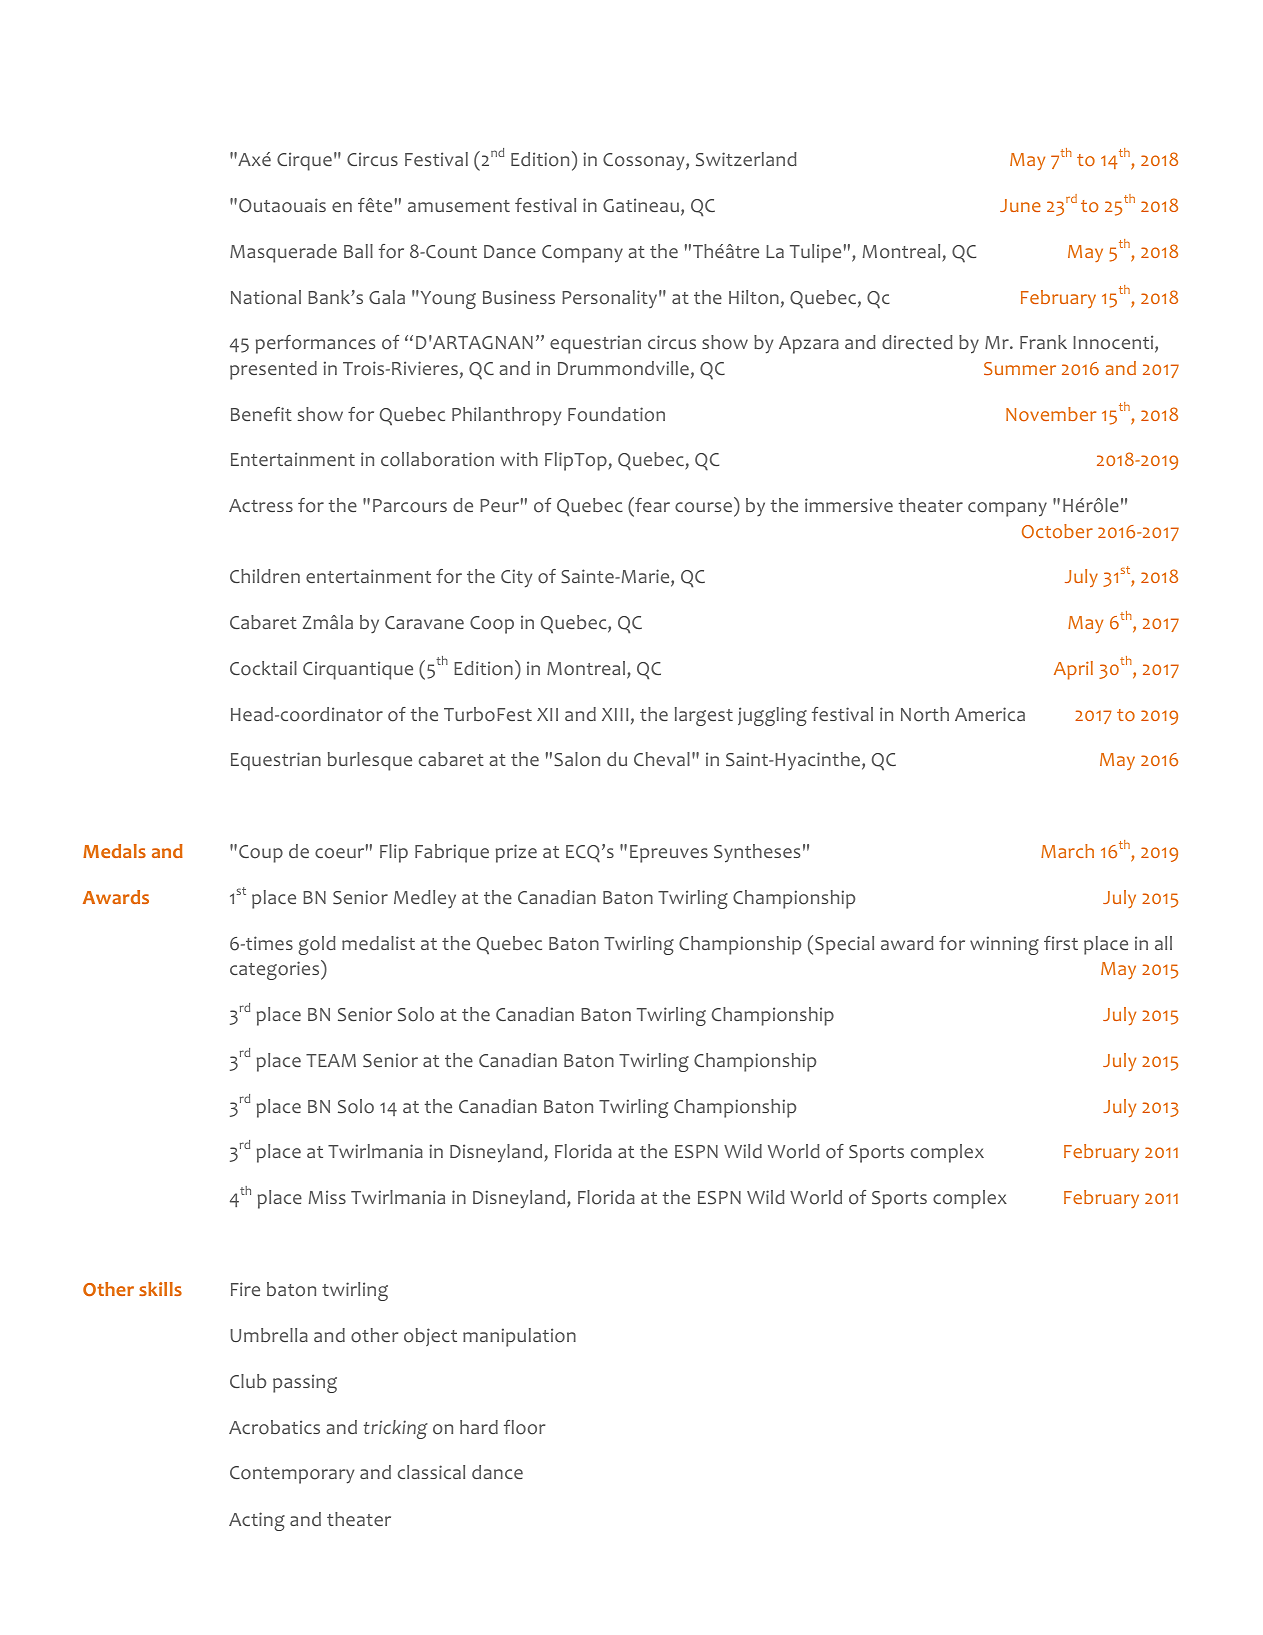 This page has width=1263, height=1635. Describe the element at coordinates (641, 205) in the page. I see `Gatineau` at that location.
